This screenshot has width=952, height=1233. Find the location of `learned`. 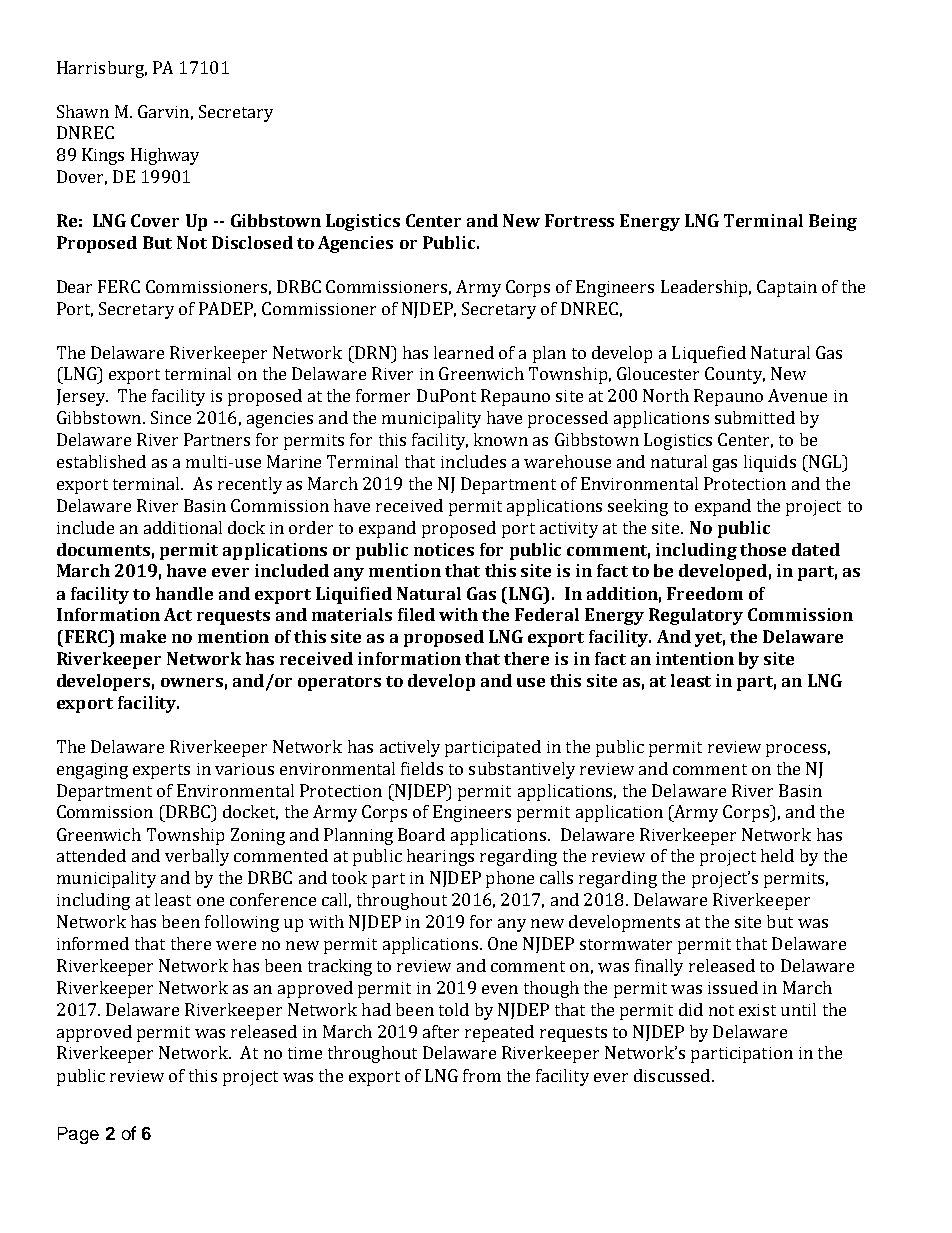

learned is located at coordinates (464, 352).
